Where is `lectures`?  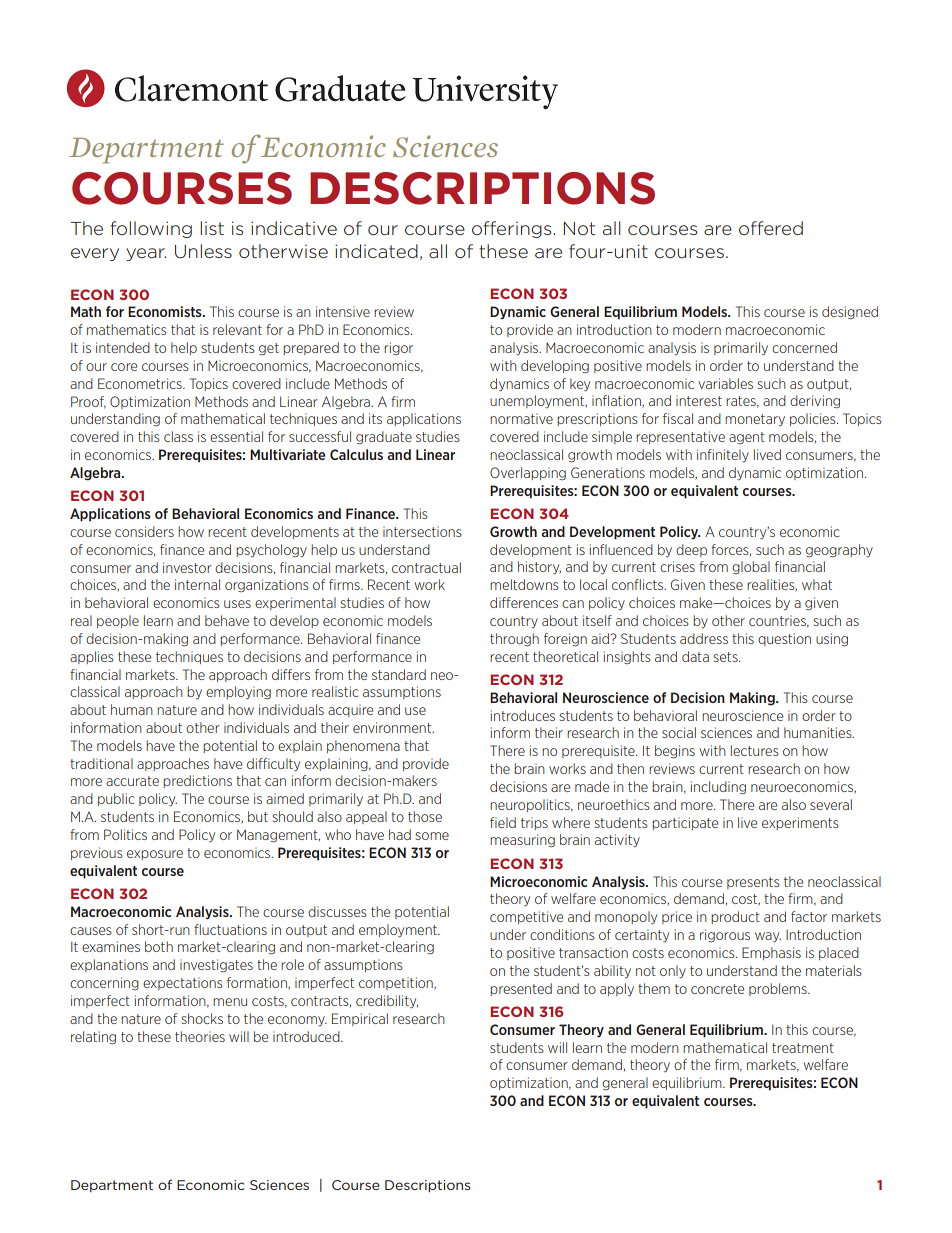 lectures is located at coordinates (755, 750).
